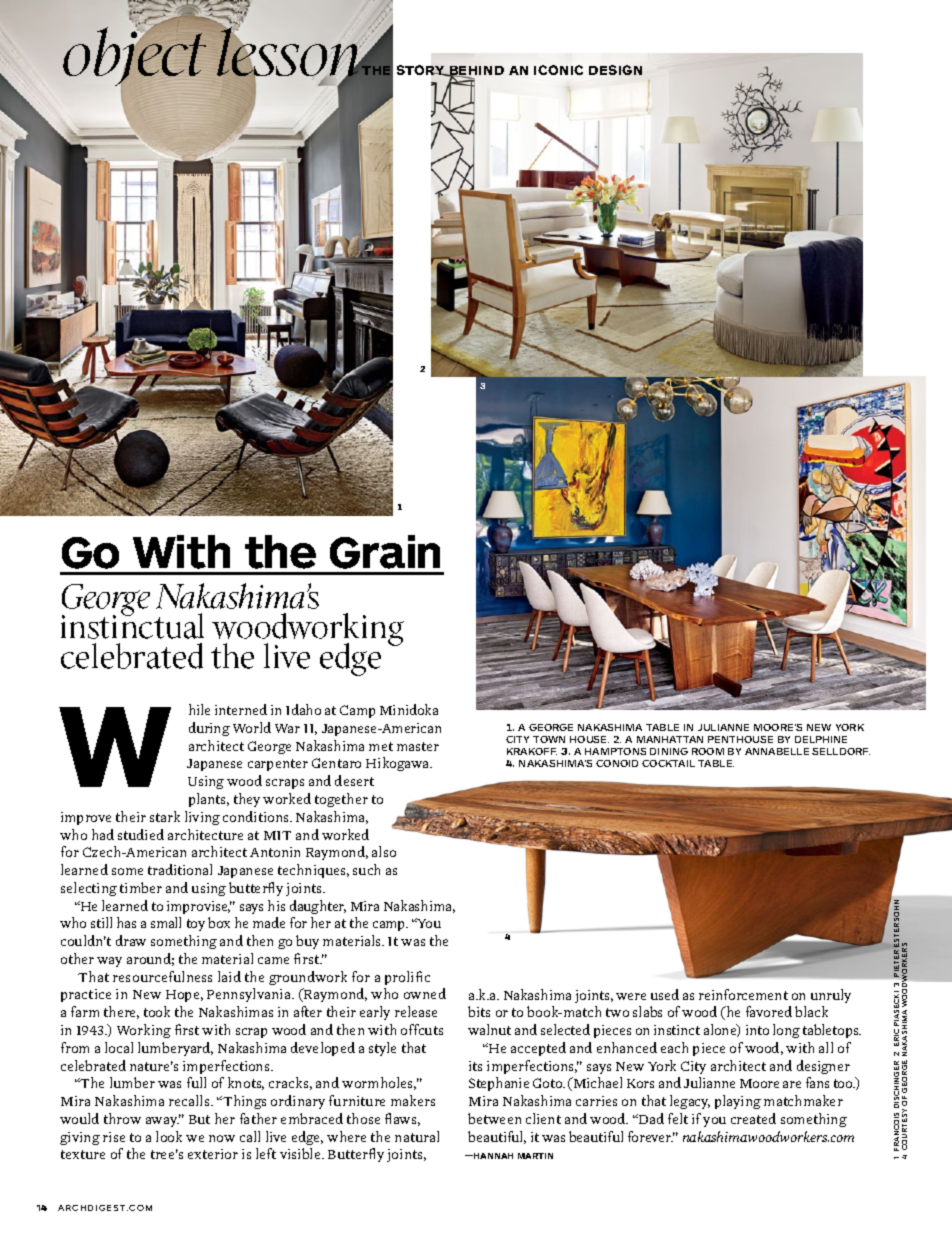 The height and width of the page is (1237, 952). Describe the element at coordinates (134, 56) in the page. I see `object` at that location.
